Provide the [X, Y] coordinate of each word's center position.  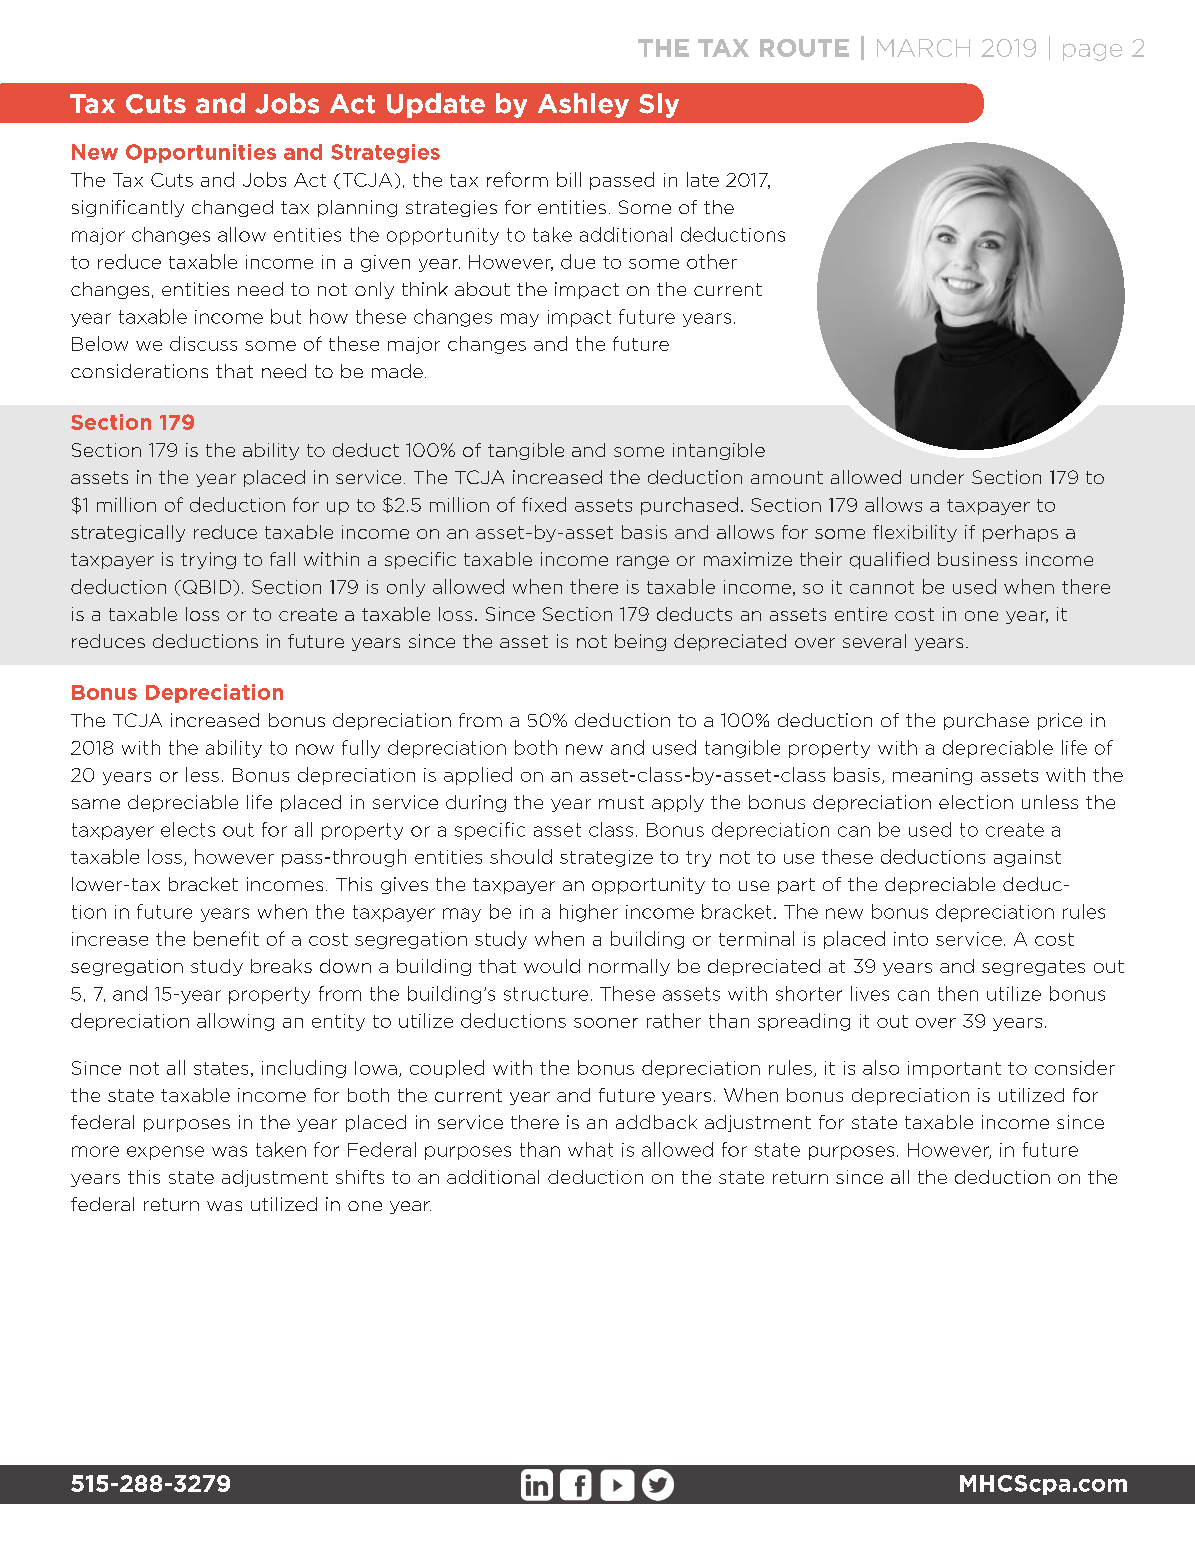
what [590, 1149]
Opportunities [201, 153]
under [937, 477]
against [1027, 858]
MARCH [923, 48]
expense [165, 1153]
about [482, 289]
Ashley [583, 105]
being [640, 642]
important [954, 1069]
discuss [203, 343]
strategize [606, 858]
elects [188, 829]
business [977, 559]
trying [208, 560]
